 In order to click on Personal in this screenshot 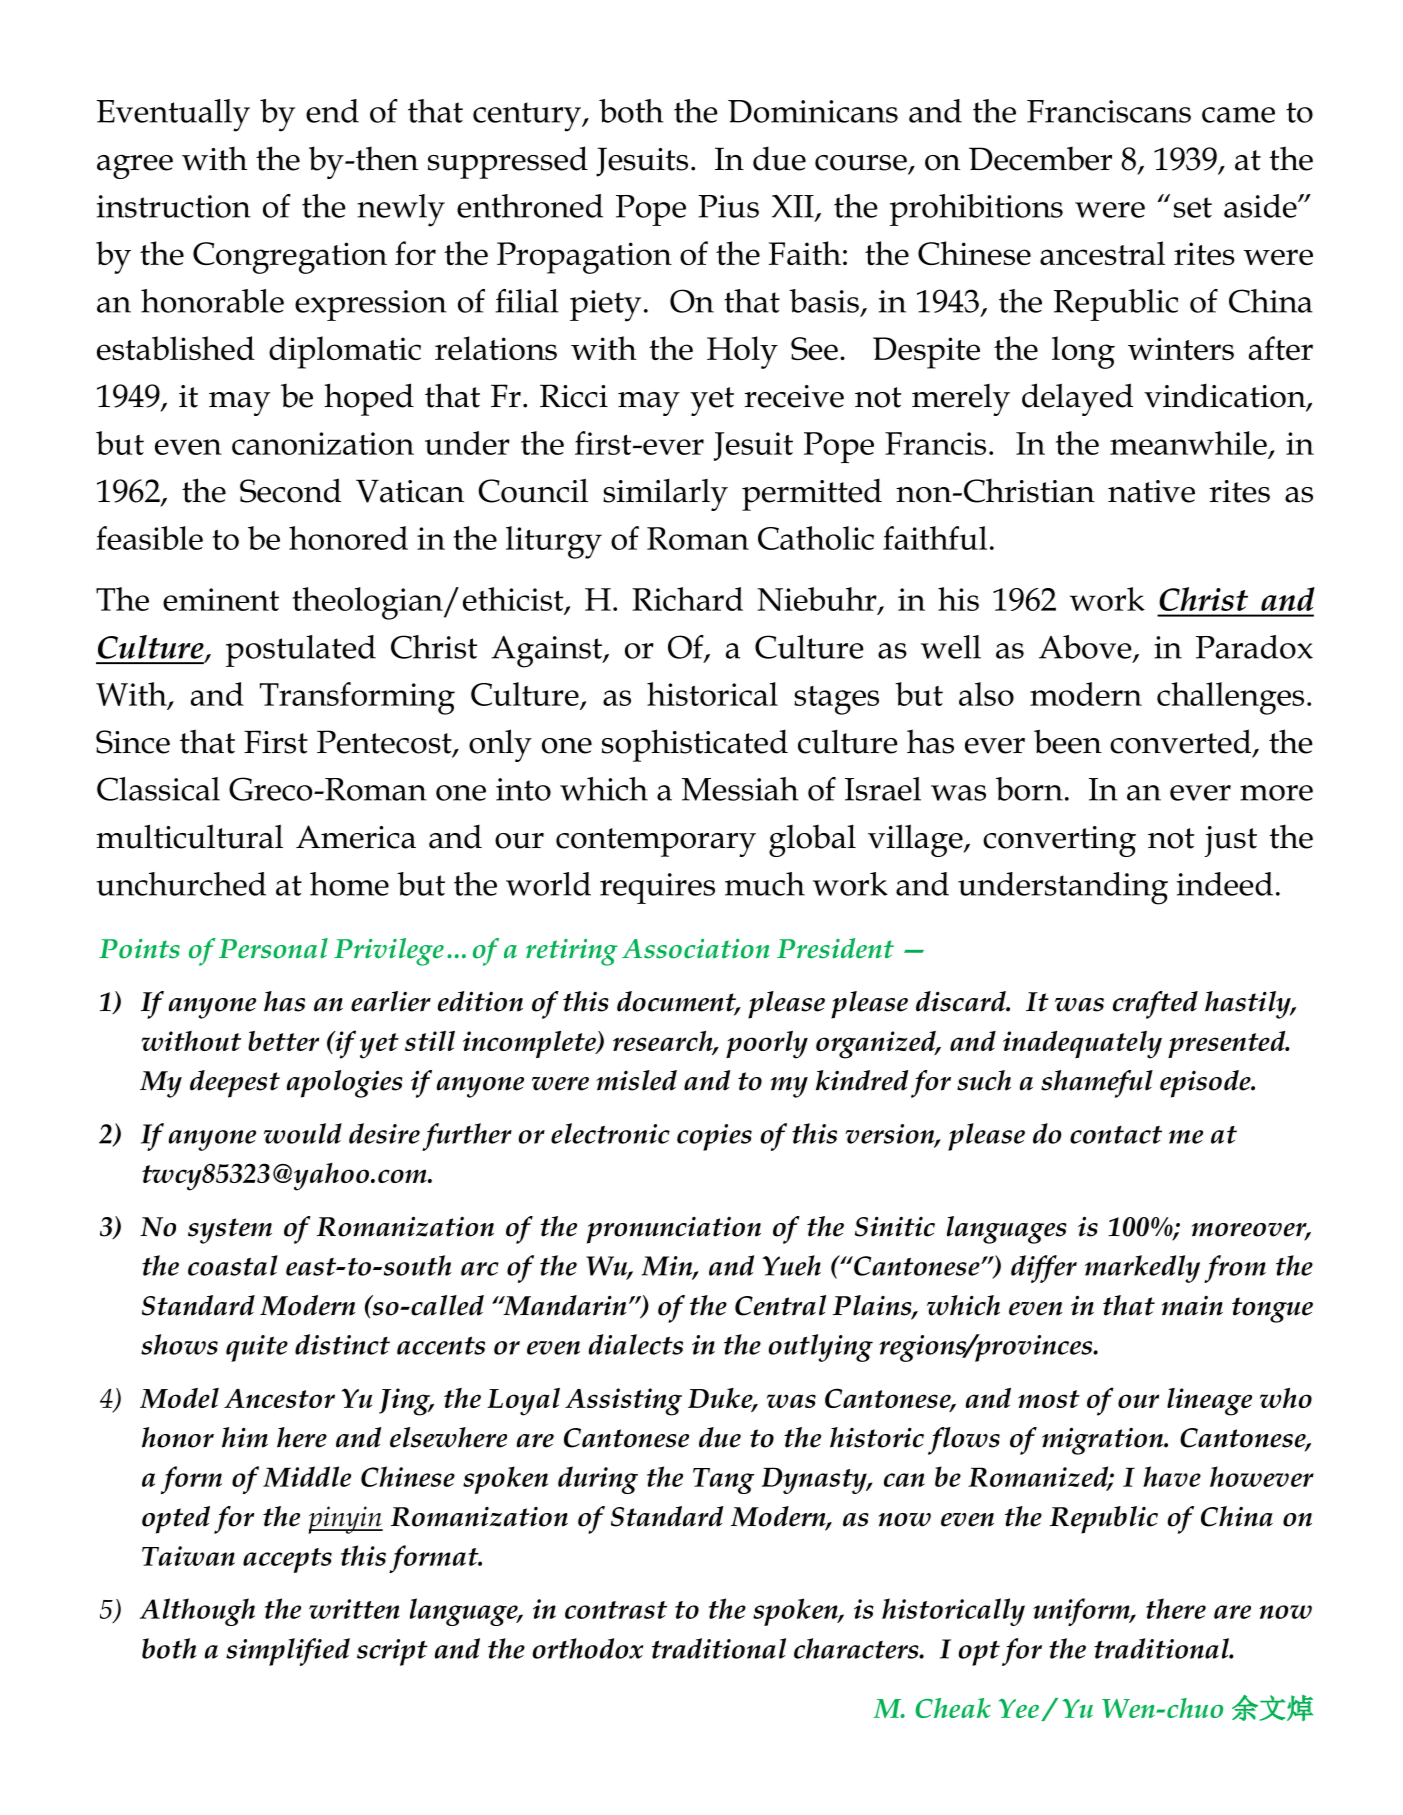, I will do `click(273, 948)`.
